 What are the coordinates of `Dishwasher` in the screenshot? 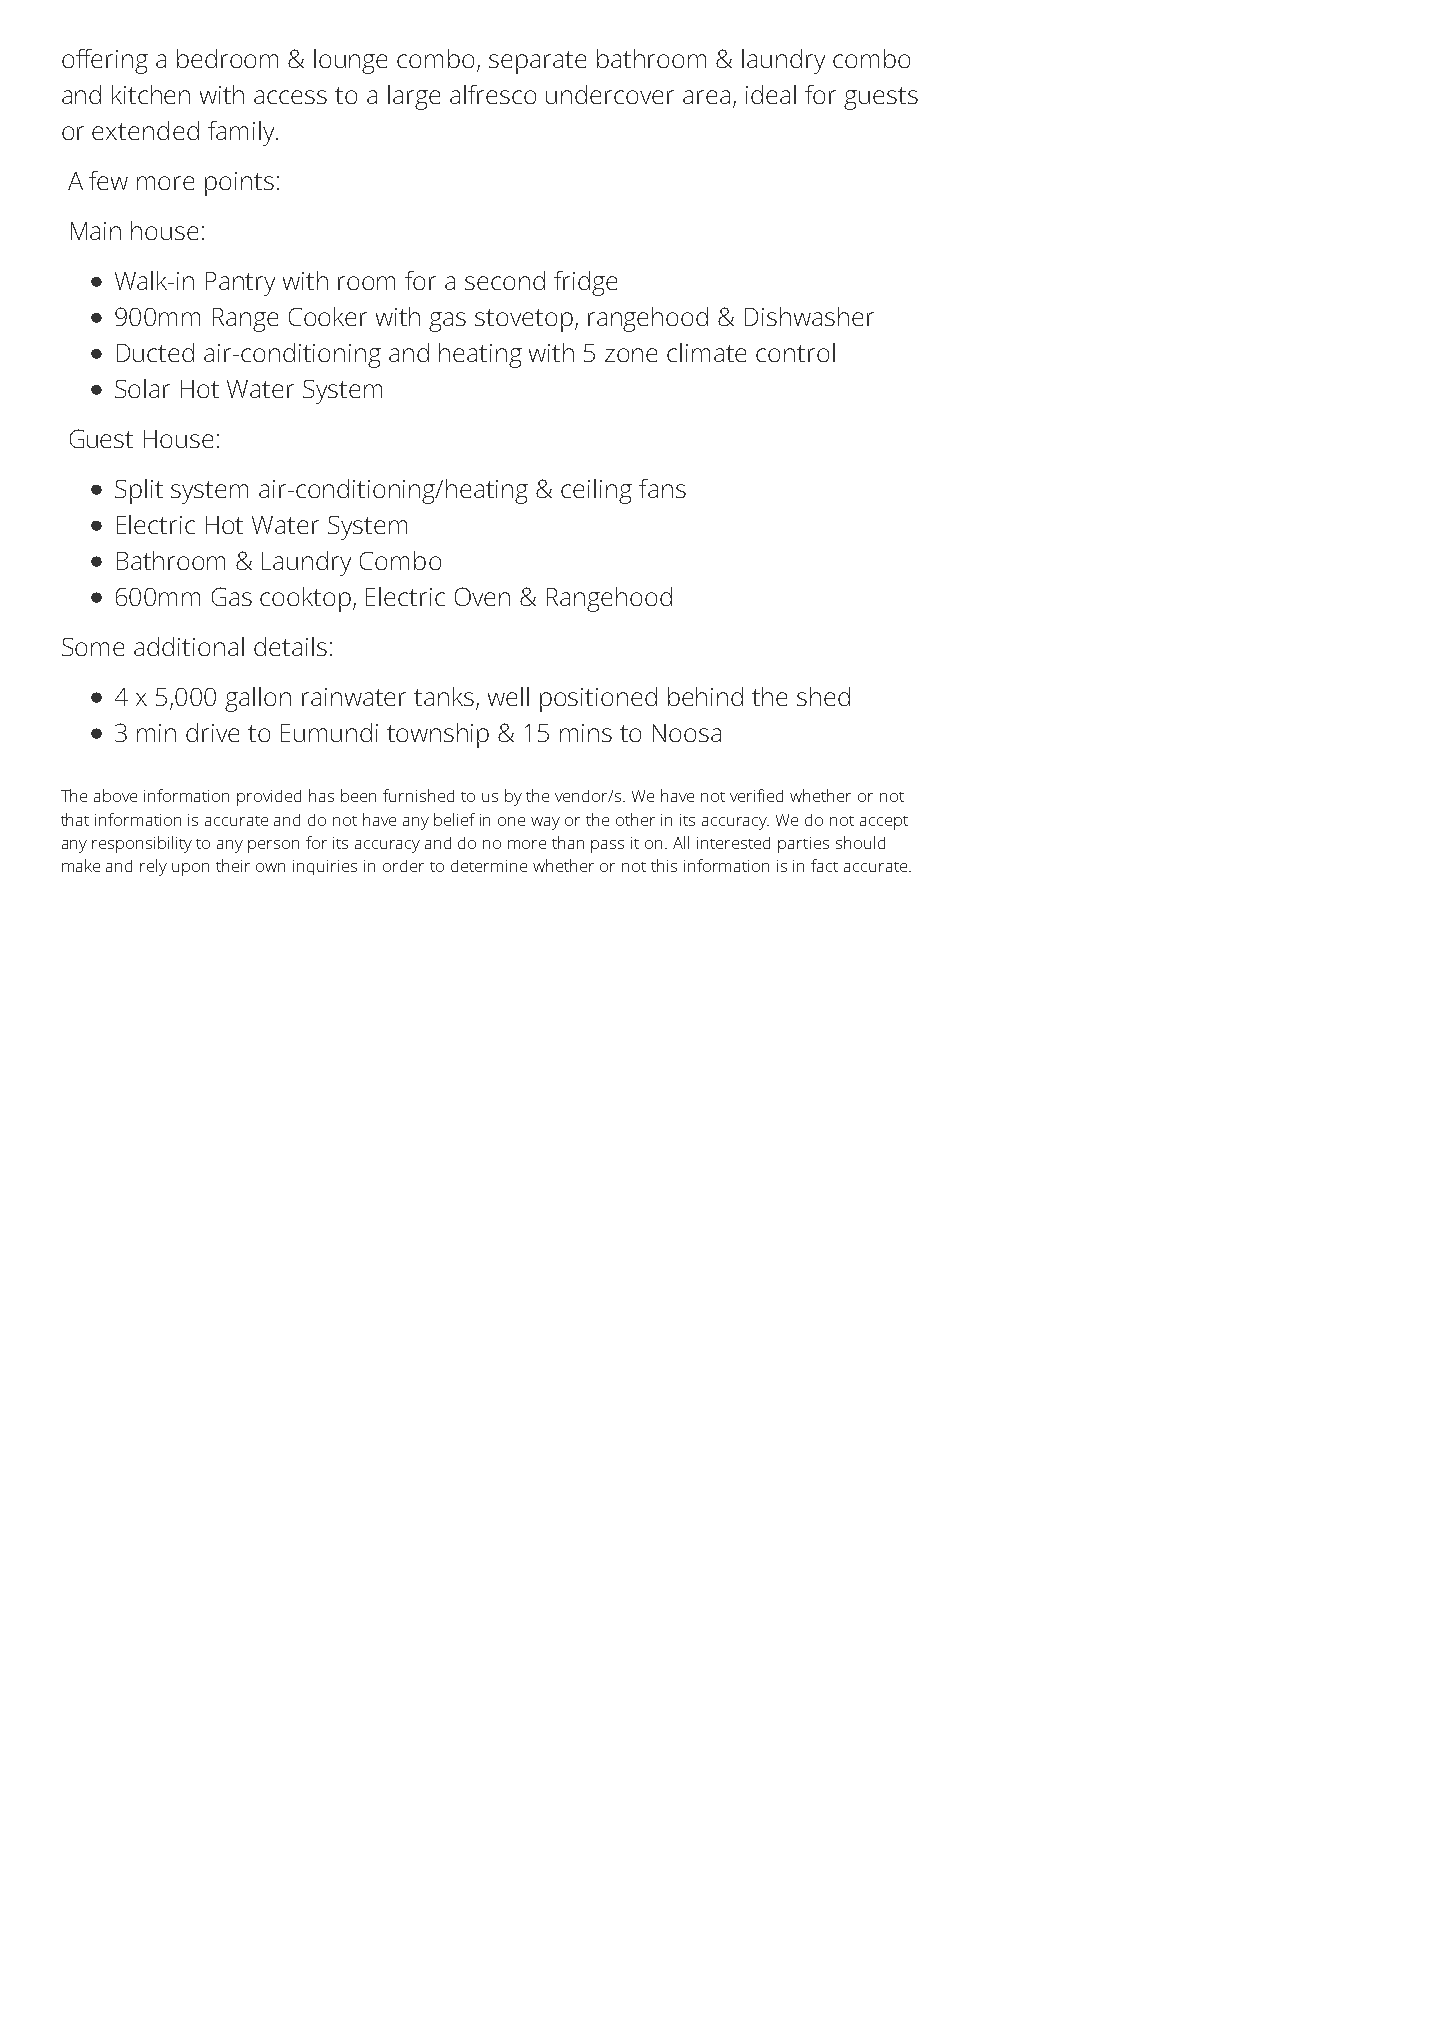 It's located at (809, 316).
